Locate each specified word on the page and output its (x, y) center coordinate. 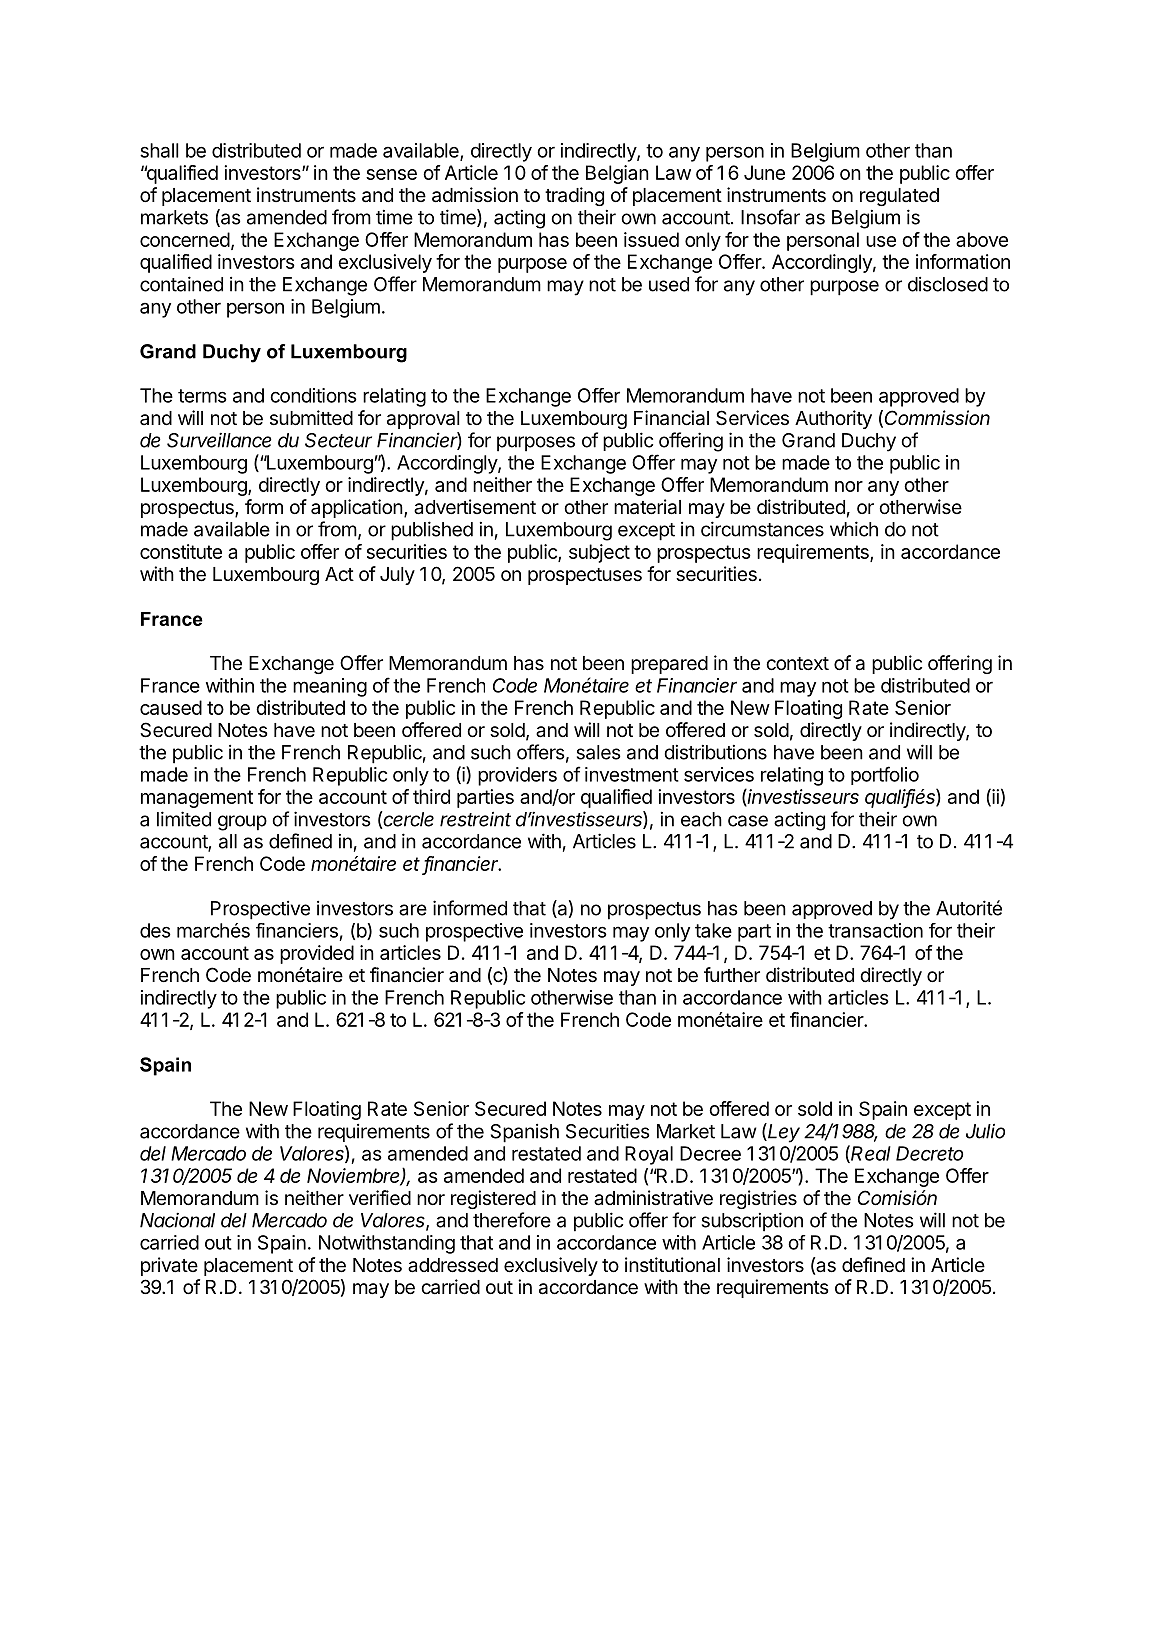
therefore (512, 1220)
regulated (899, 197)
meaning (330, 687)
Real (871, 1153)
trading (574, 196)
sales (599, 752)
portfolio (885, 775)
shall (159, 150)
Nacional (177, 1220)
